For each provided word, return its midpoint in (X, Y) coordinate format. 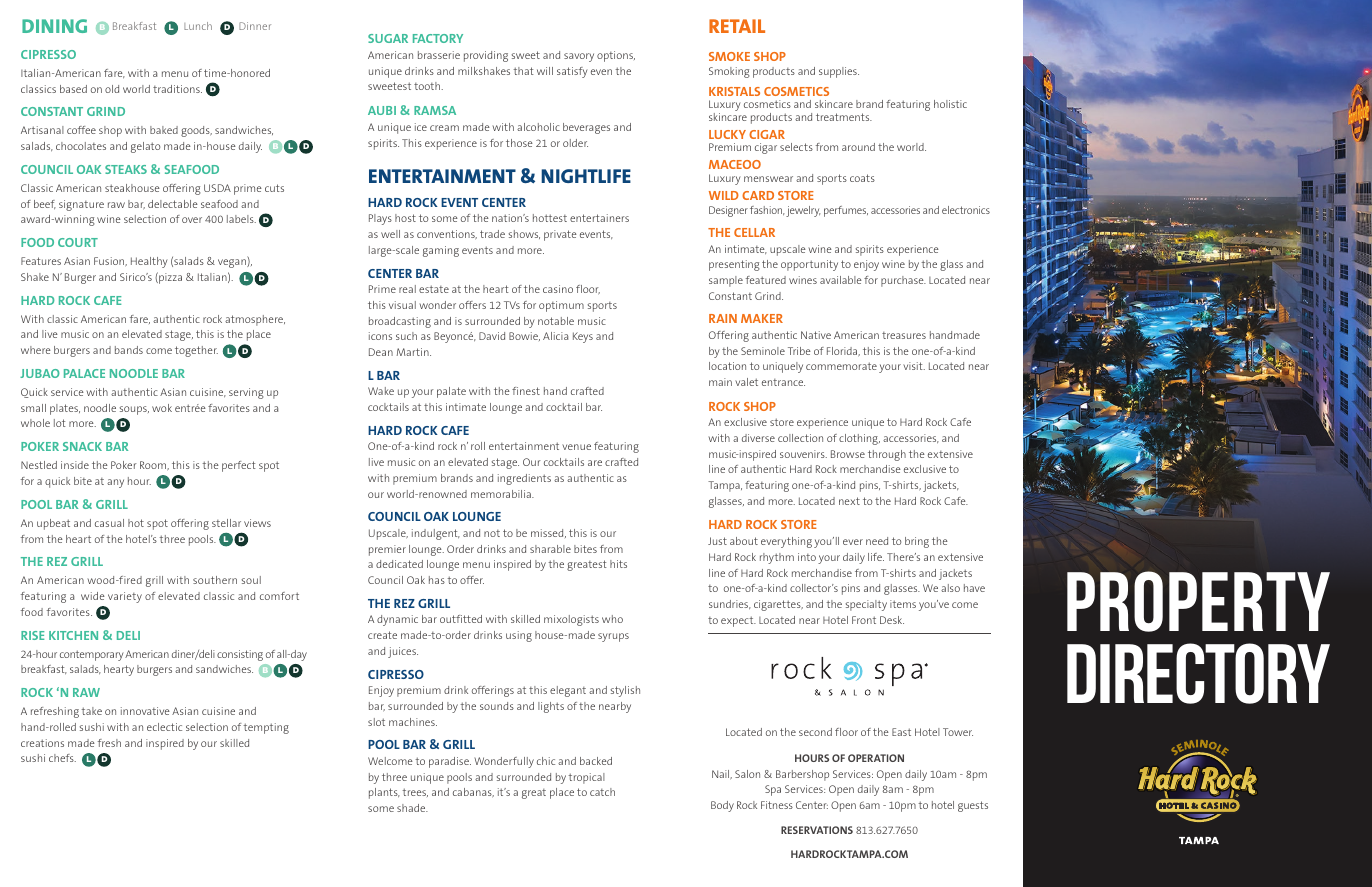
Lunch (198, 26)
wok (162, 408)
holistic (950, 104)
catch (602, 792)
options (616, 56)
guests (973, 806)
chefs (62, 758)
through (887, 455)
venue (576, 447)
